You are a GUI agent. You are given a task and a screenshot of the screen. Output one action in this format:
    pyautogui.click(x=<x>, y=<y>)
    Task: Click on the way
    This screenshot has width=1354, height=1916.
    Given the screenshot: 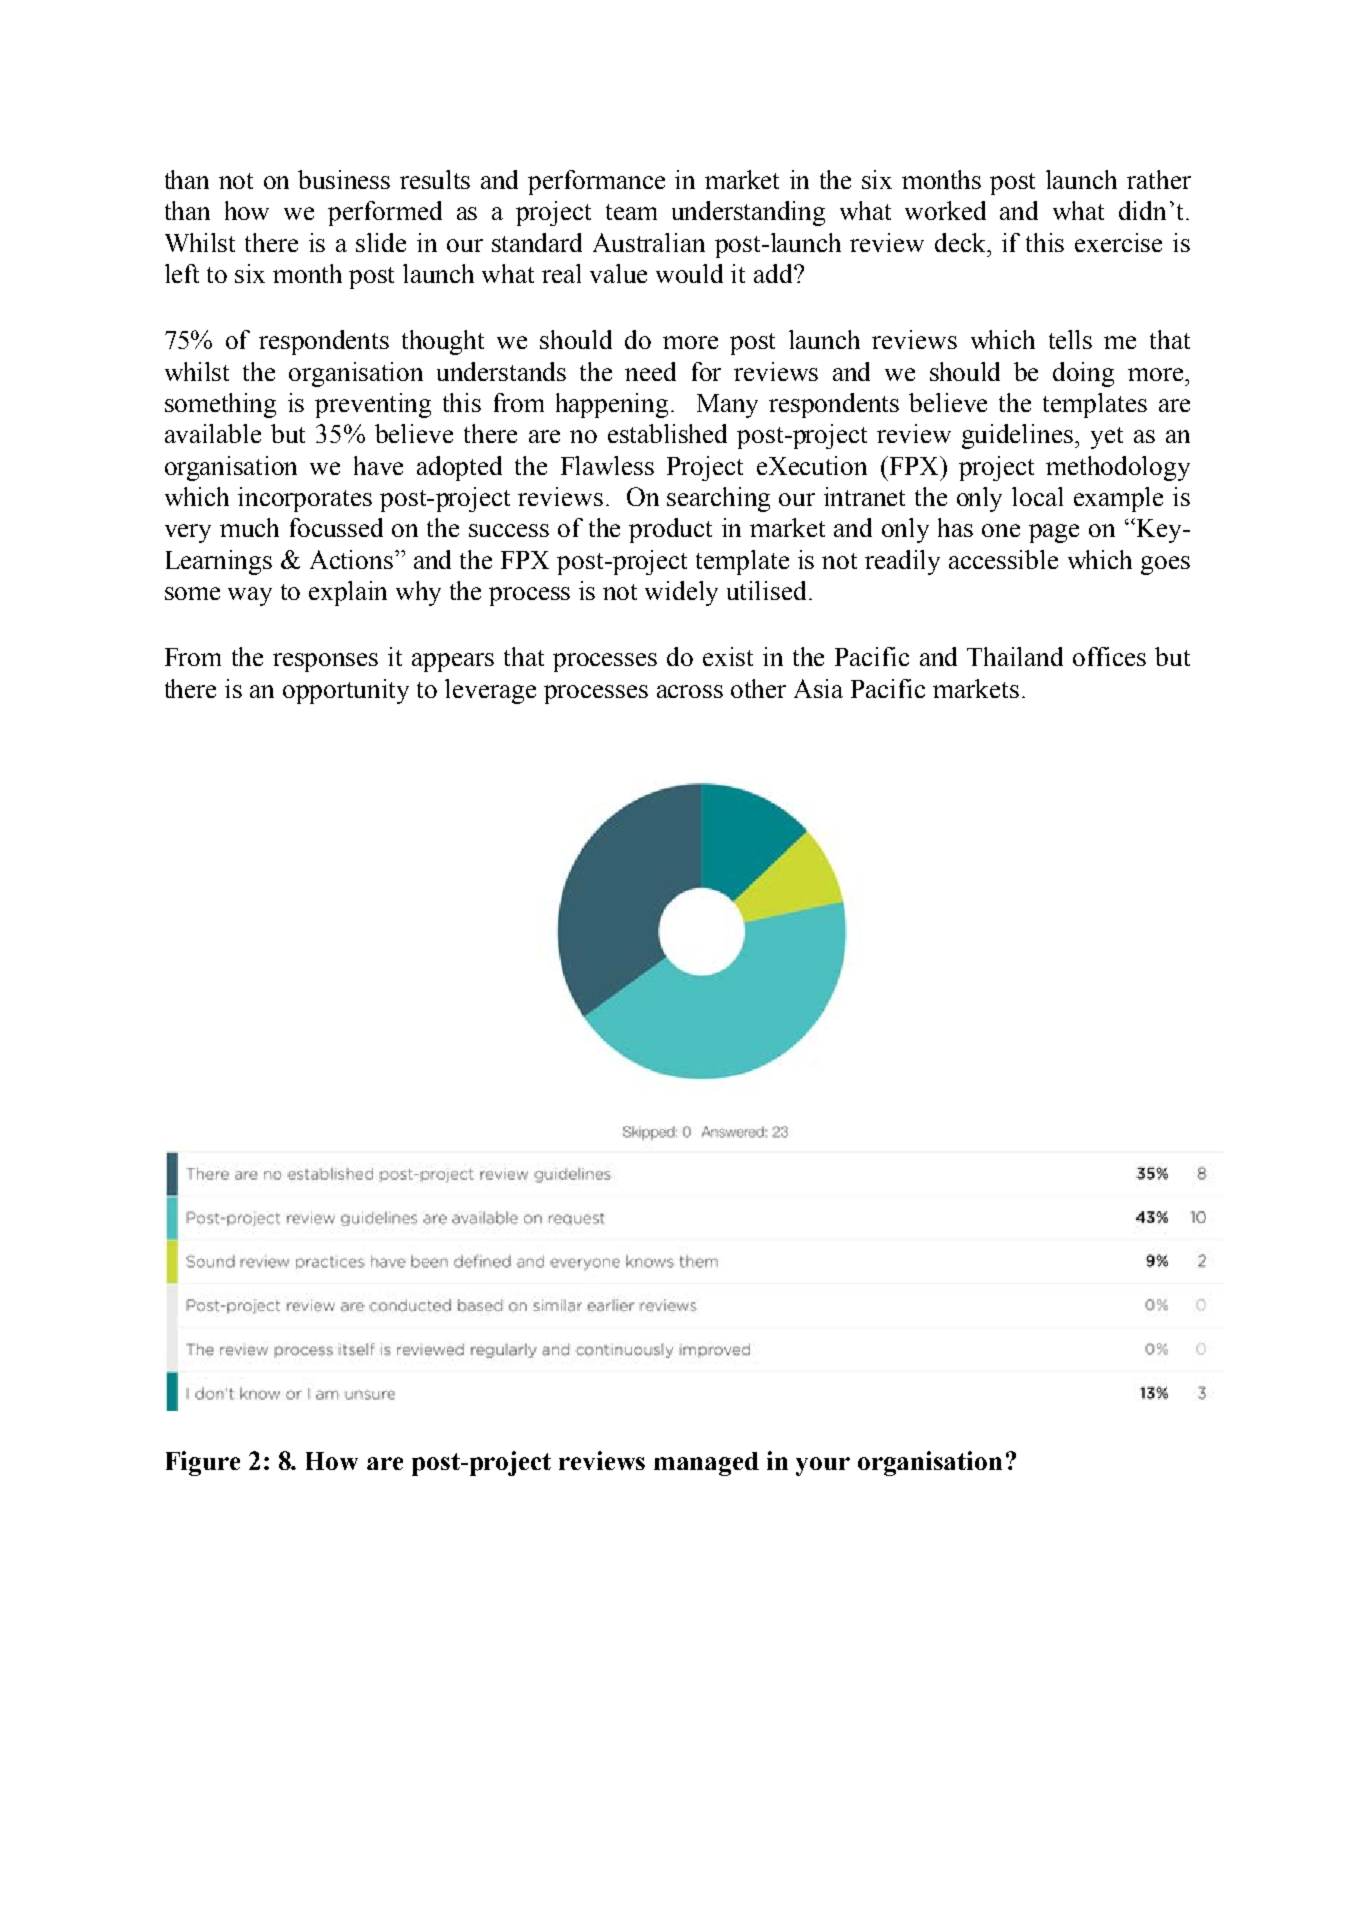 What is the action you would take?
    pyautogui.click(x=250, y=596)
